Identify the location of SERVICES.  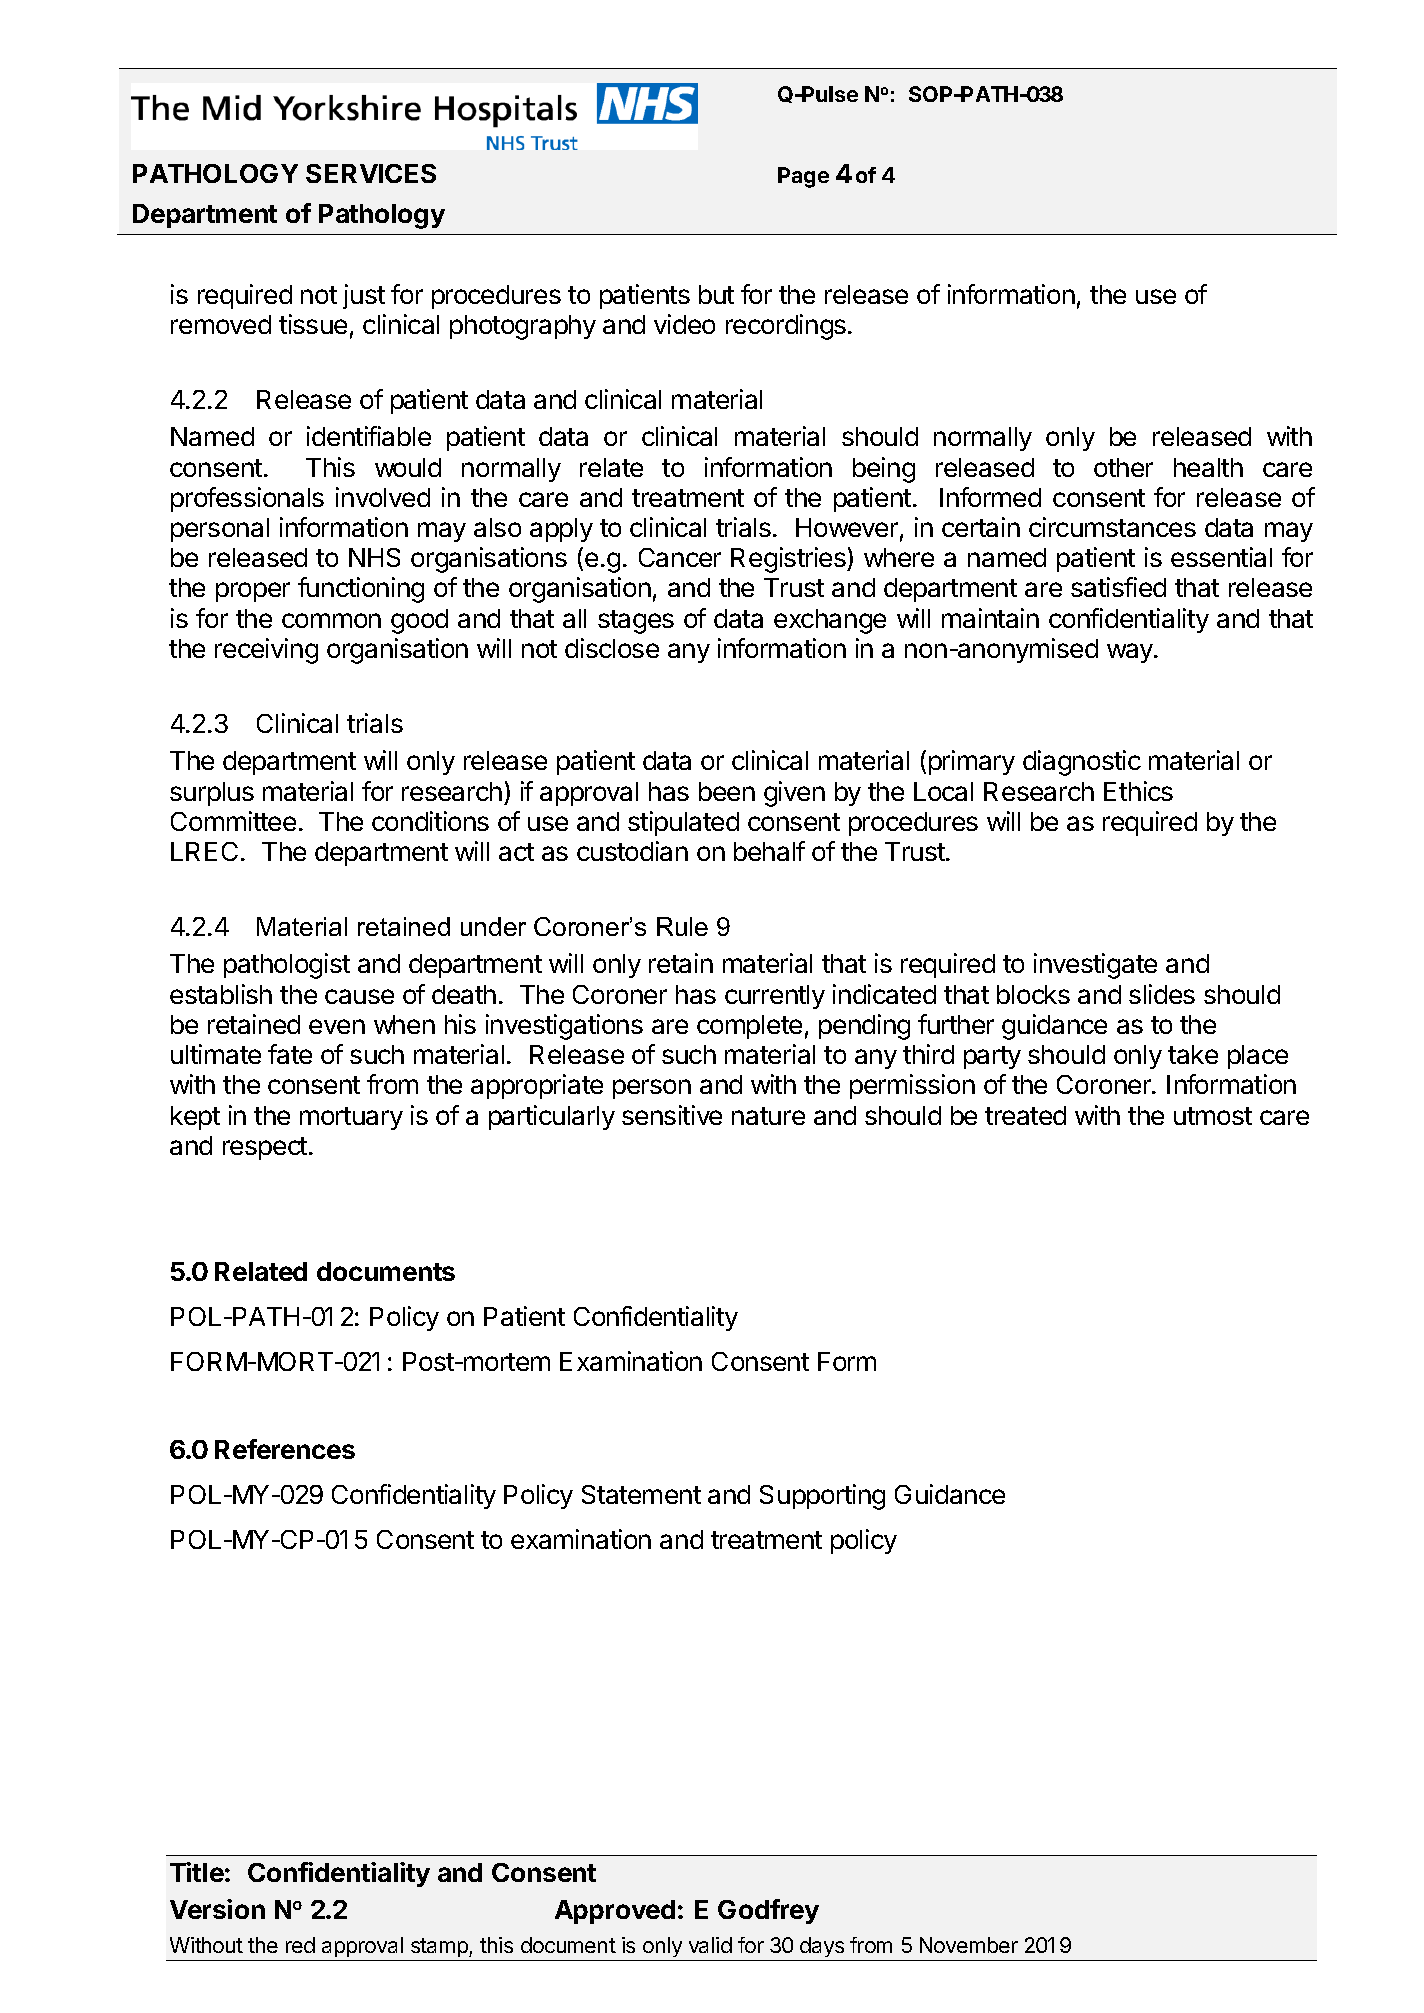
(371, 173).
